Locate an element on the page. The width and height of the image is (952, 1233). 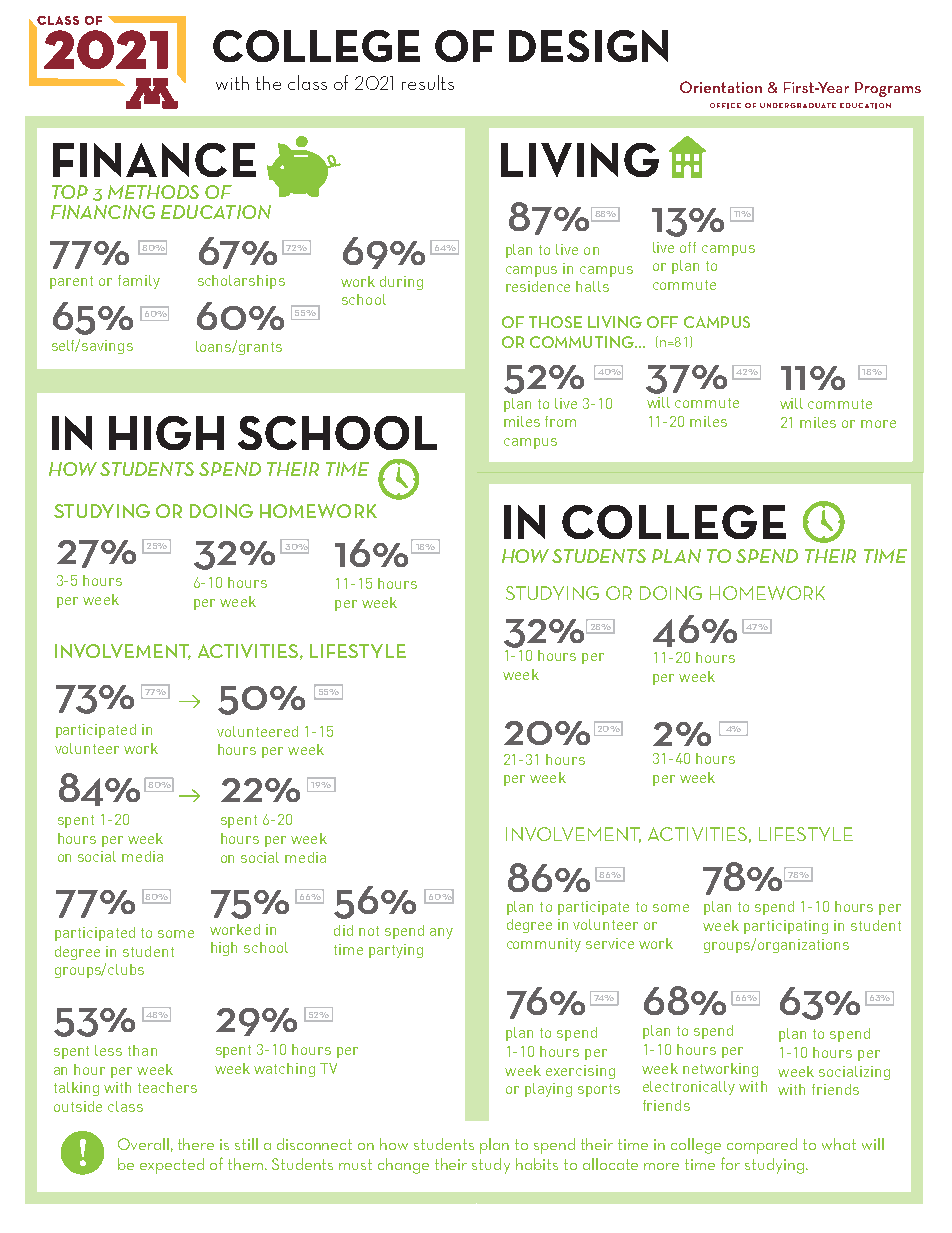
results is located at coordinates (428, 82).
